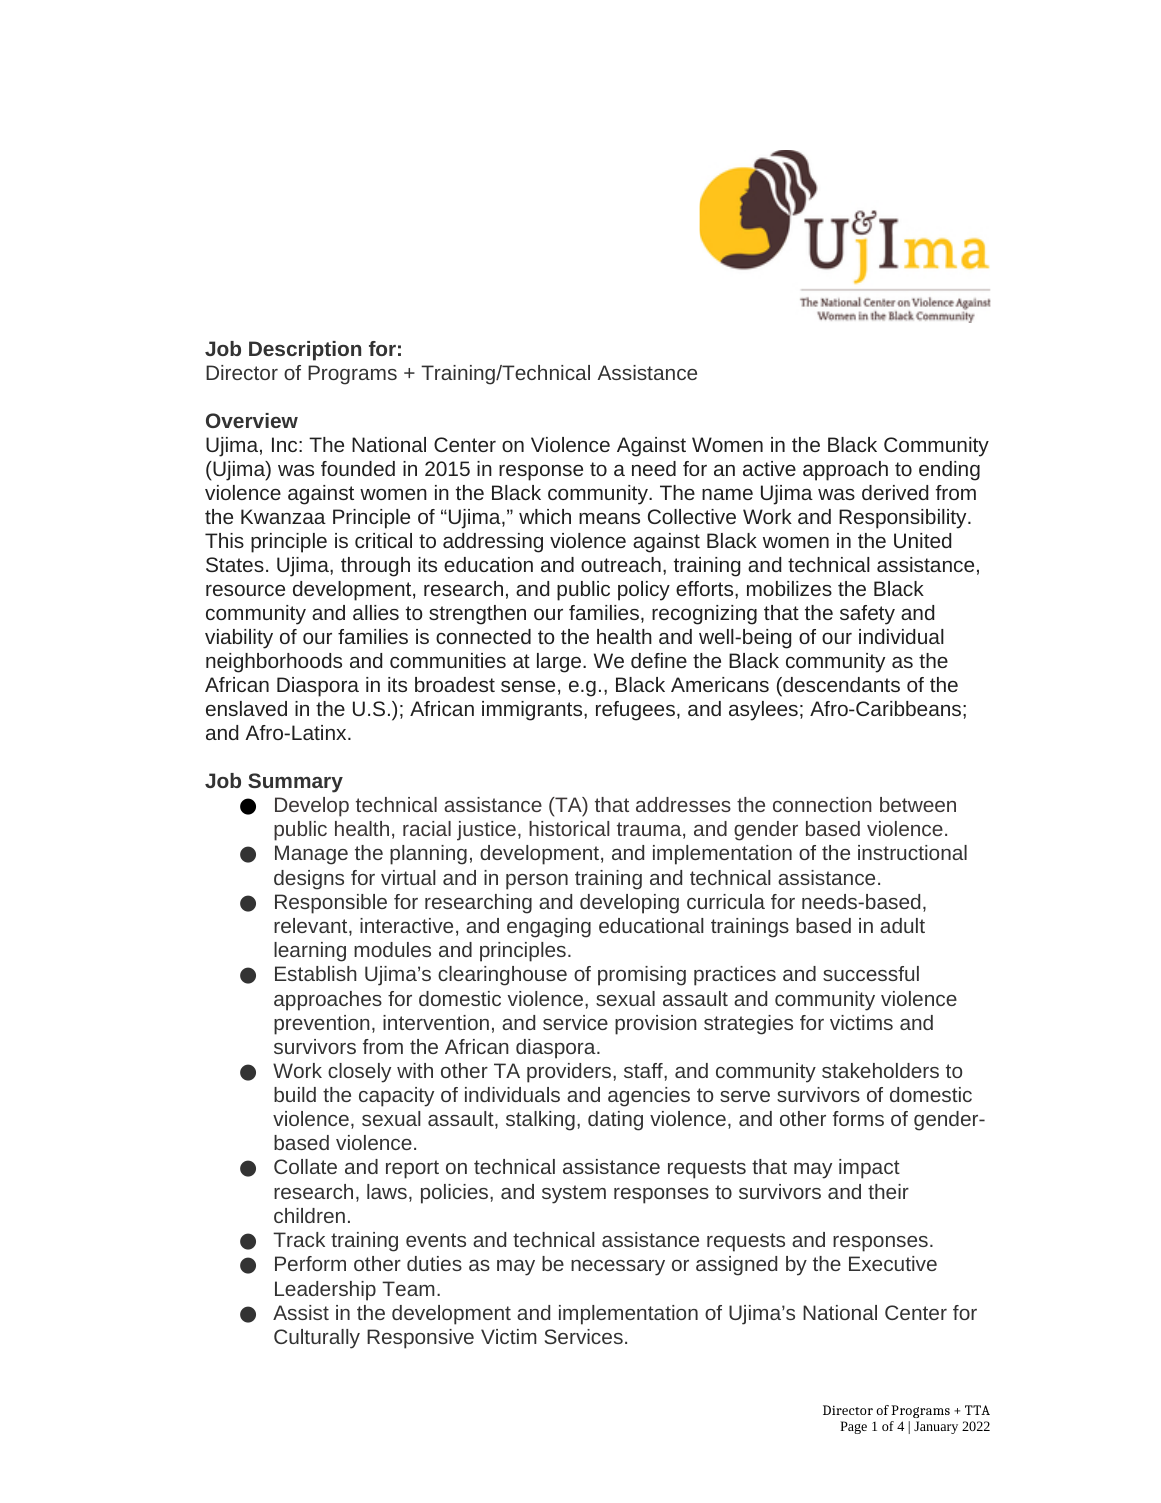  Describe the element at coordinates (902, 925) in the screenshot. I see `adult` at that location.
